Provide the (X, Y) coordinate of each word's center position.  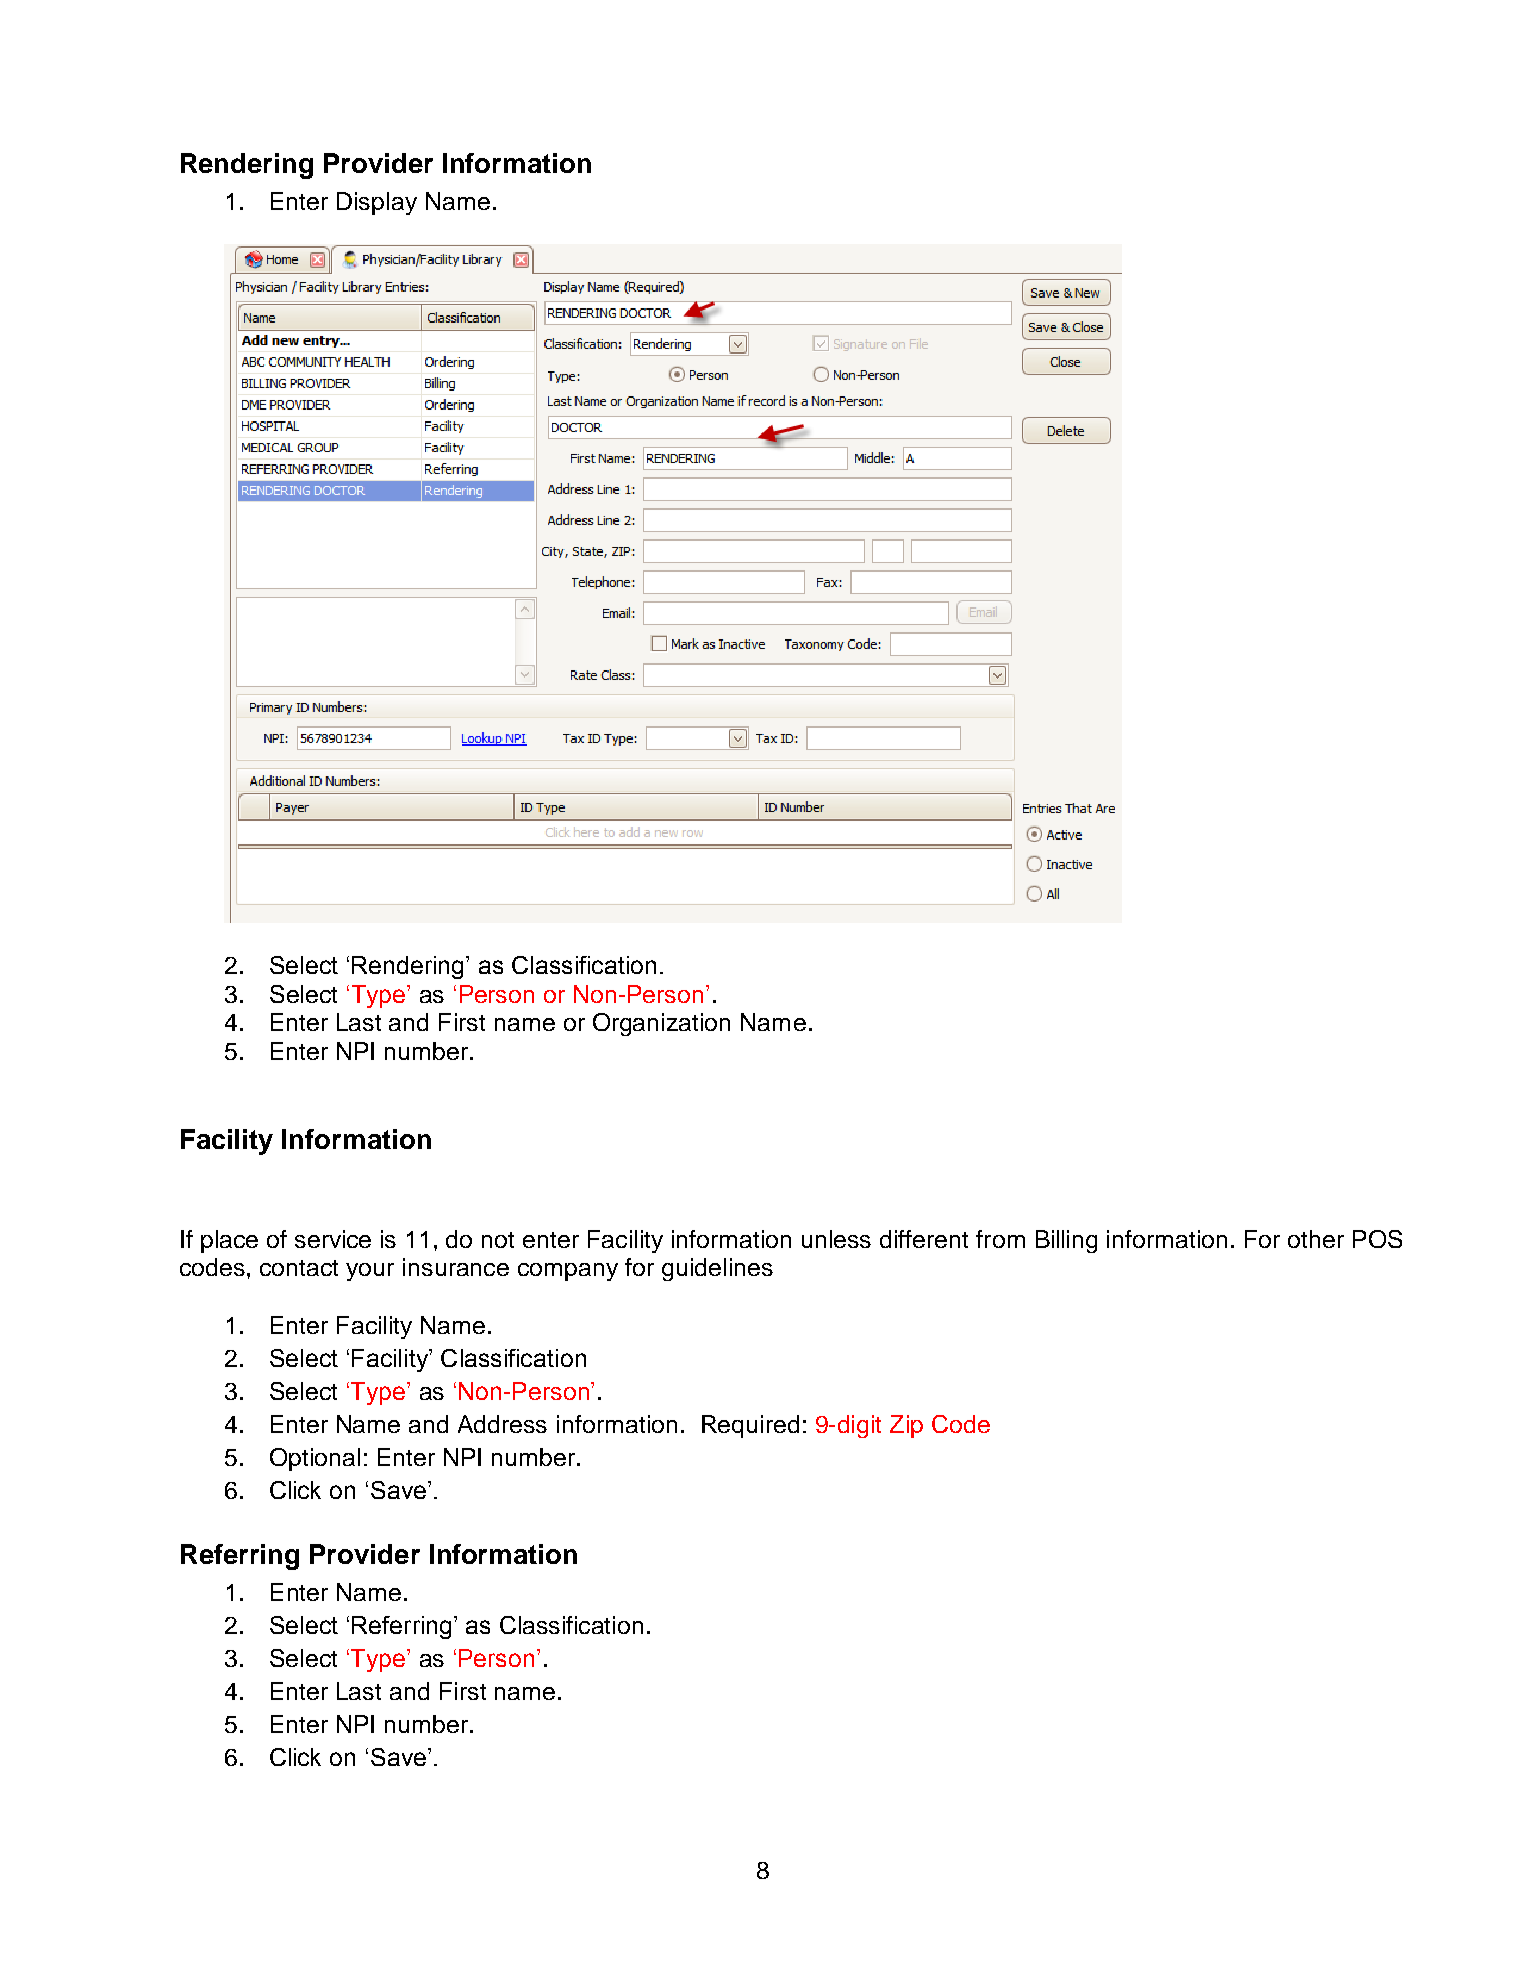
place (229, 1241)
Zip (906, 1426)
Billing (1066, 1241)
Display (377, 203)
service (333, 1239)
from (1000, 1239)
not (498, 1240)
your (370, 1272)
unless (836, 1239)
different (924, 1239)
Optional (315, 1459)
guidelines (717, 1269)
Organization (661, 1024)
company (568, 1272)
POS (1377, 1239)
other (1316, 1239)
